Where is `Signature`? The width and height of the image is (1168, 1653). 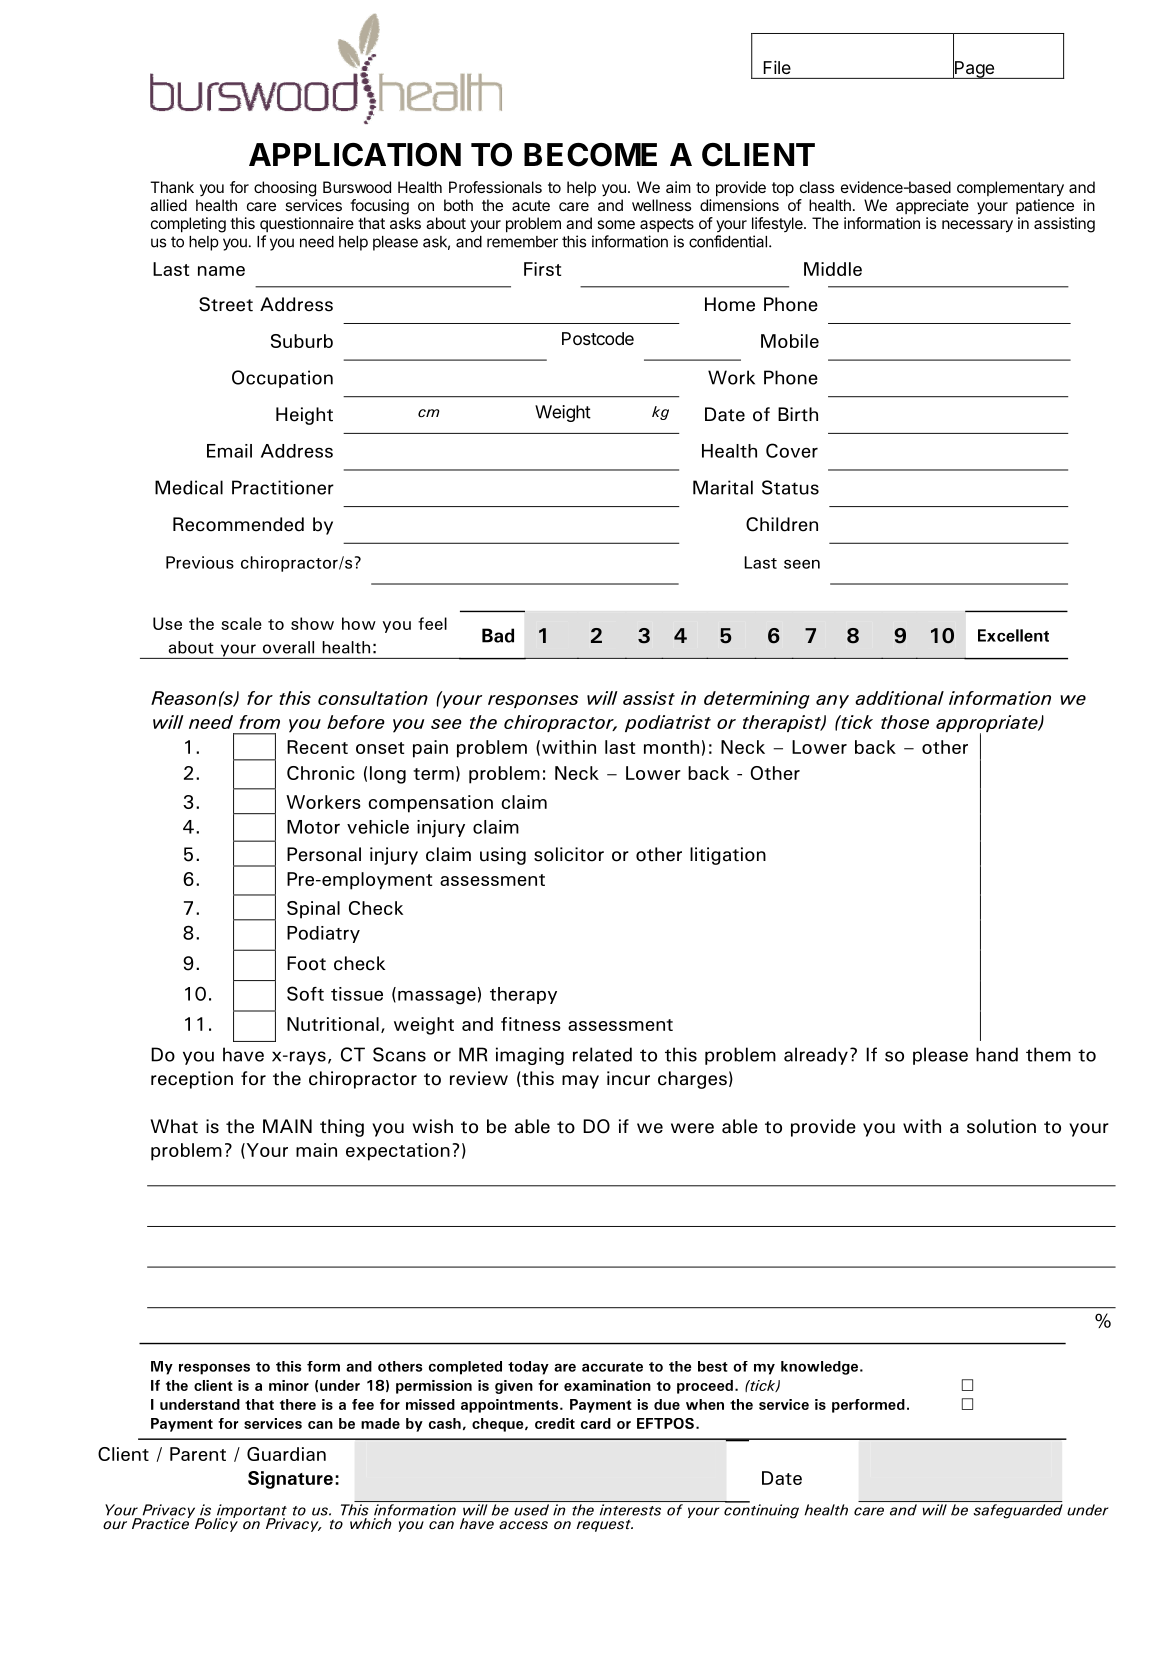
Signature is located at coordinates (290, 1480).
